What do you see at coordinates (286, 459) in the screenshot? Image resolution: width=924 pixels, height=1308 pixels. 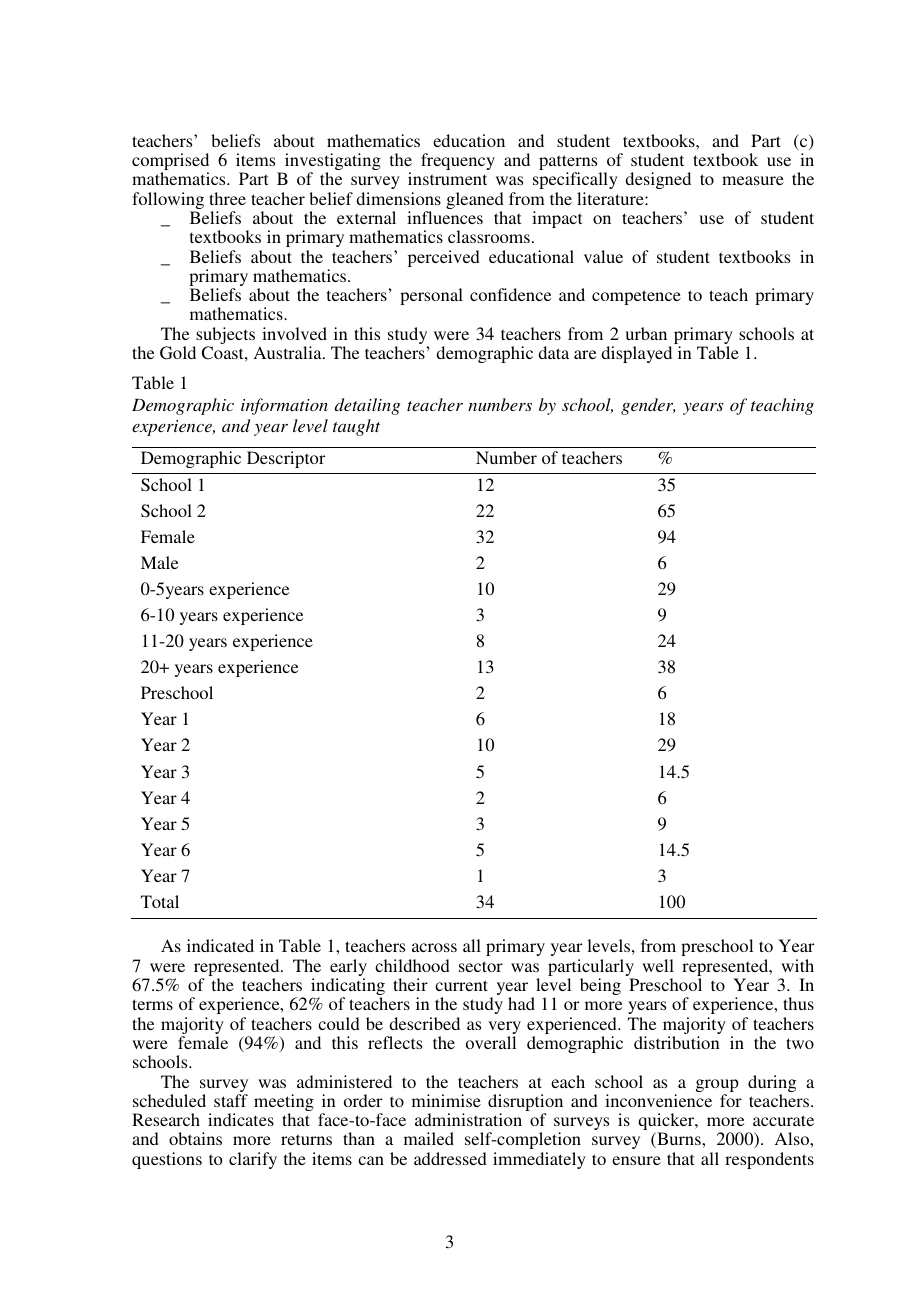 I see `Descriptor` at bounding box center [286, 459].
